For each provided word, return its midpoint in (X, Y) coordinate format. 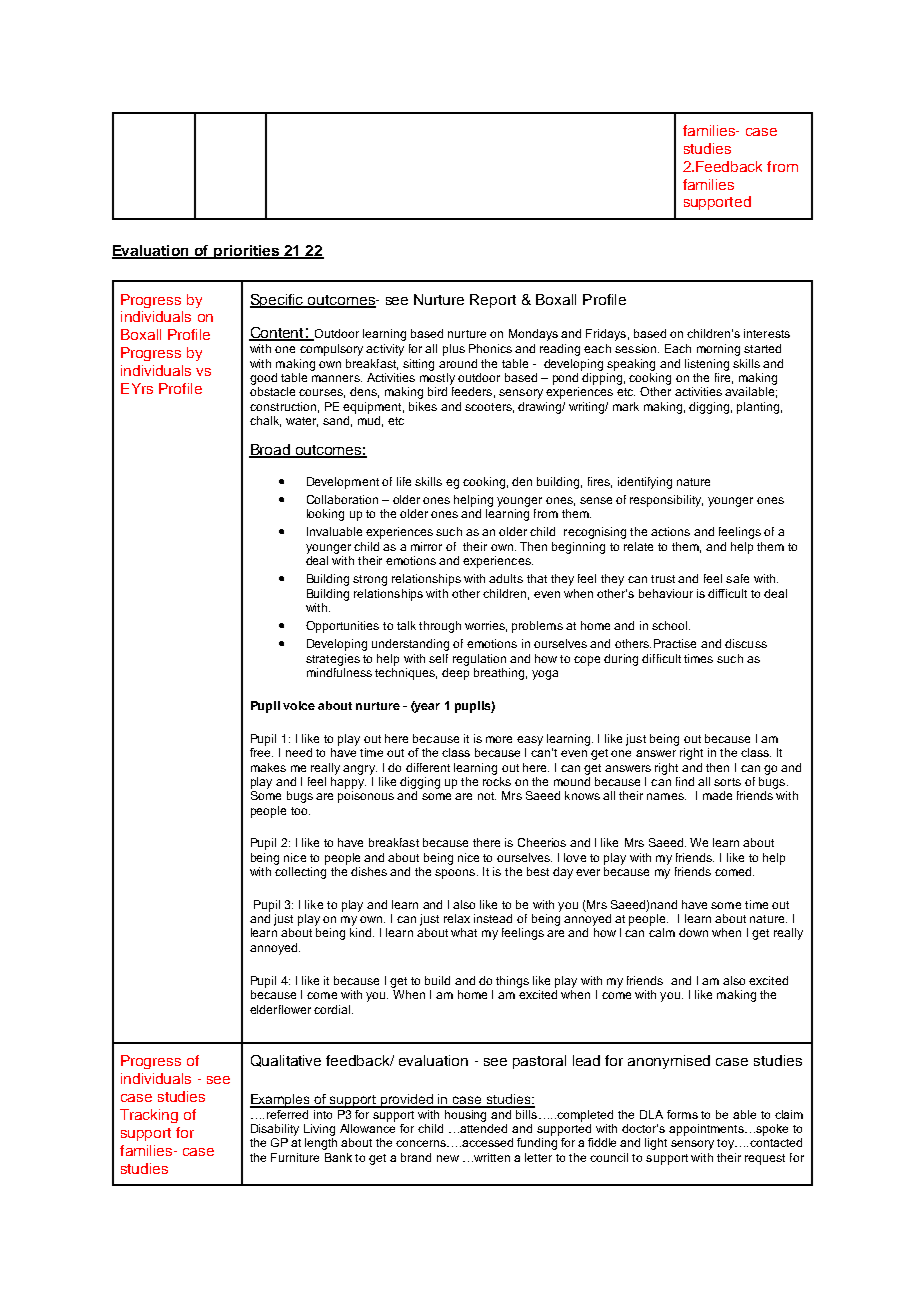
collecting (300, 873)
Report (493, 301)
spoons (456, 874)
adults (506, 578)
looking (325, 515)
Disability (275, 1130)
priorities (246, 252)
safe (737, 578)
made (717, 795)
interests (767, 333)
